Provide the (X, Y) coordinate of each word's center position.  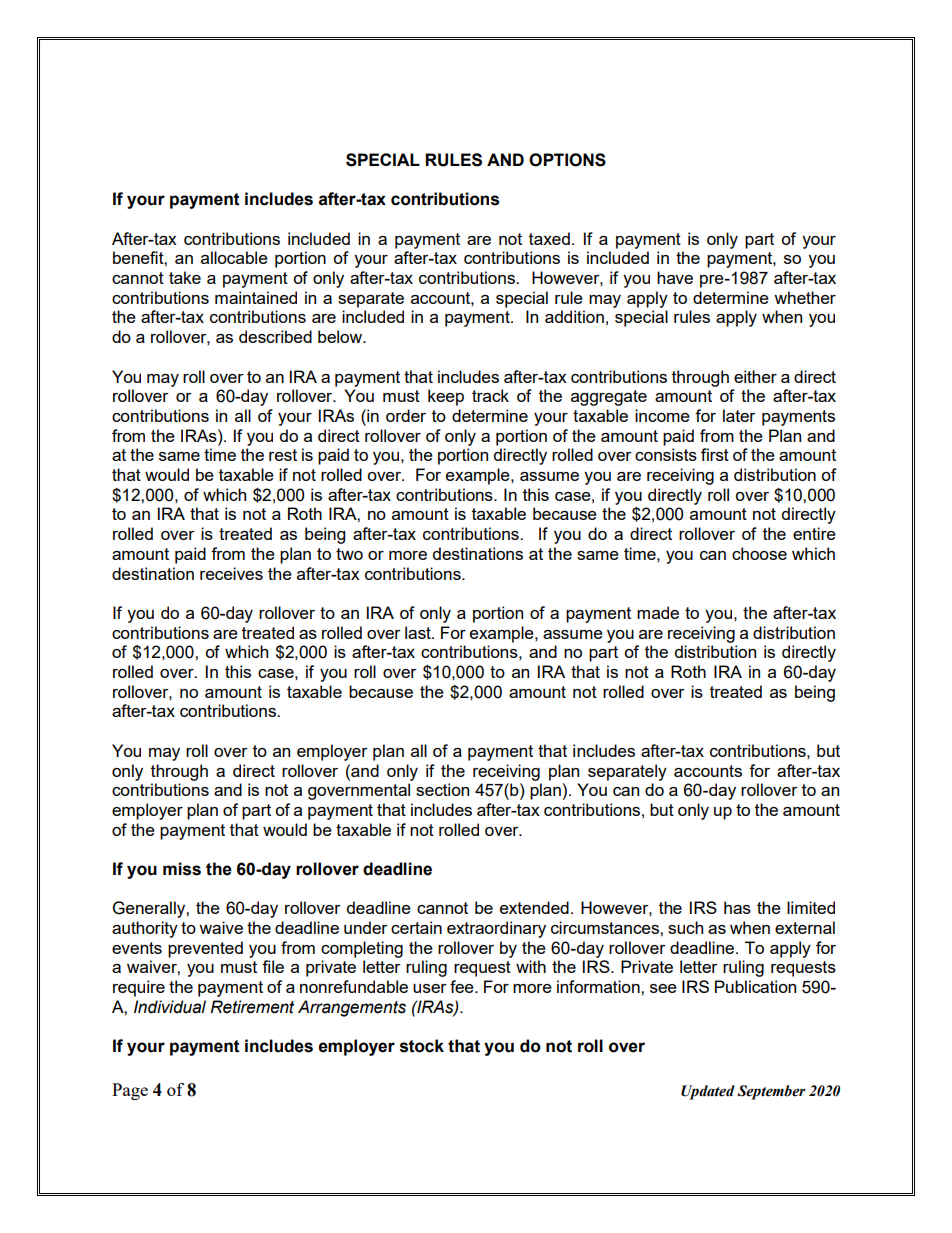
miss (182, 869)
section (442, 789)
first (715, 454)
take (185, 277)
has (737, 907)
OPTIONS (567, 160)
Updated (708, 1092)
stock (422, 1046)
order (406, 415)
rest (283, 455)
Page (130, 1091)
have (675, 277)
